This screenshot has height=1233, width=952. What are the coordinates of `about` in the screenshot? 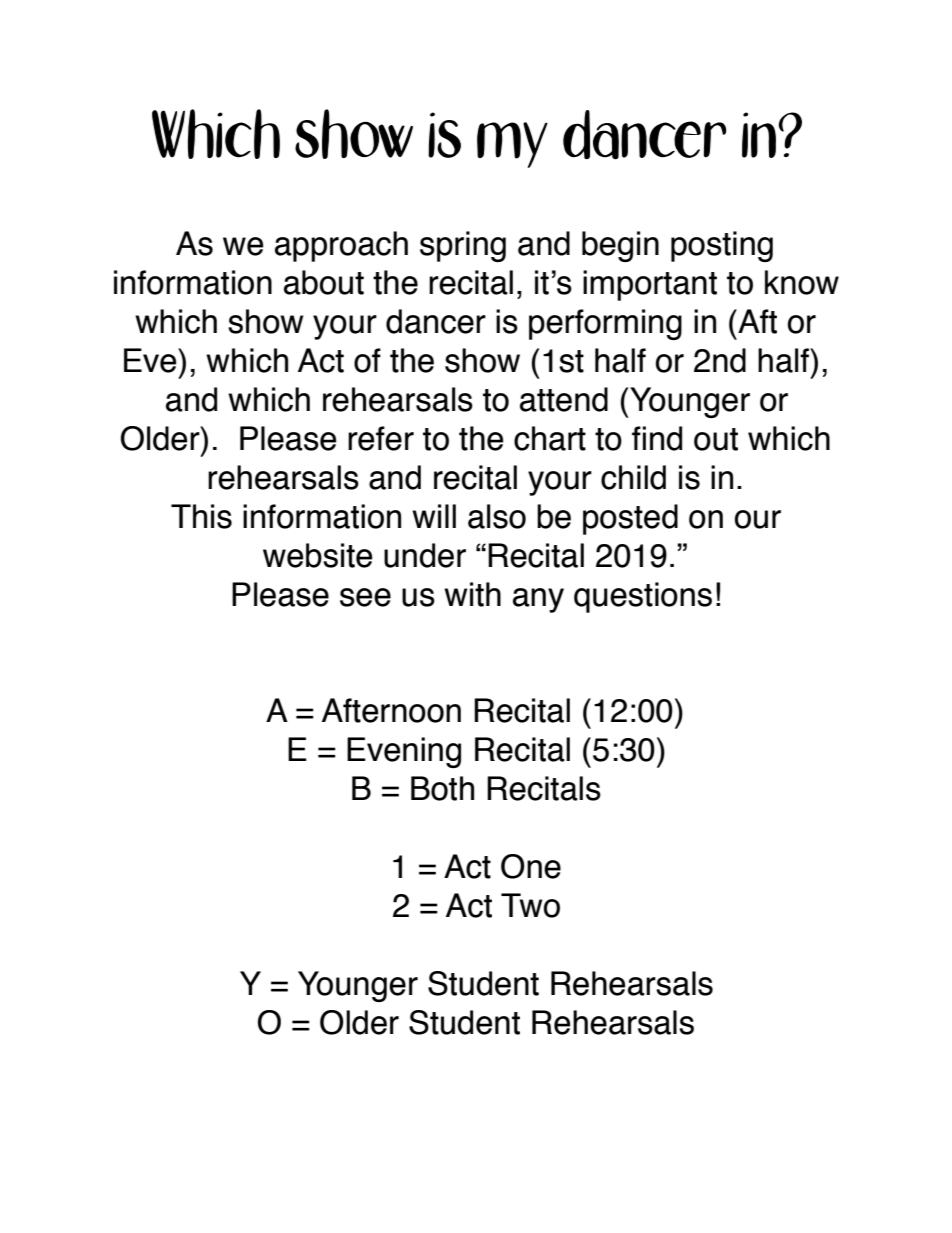 It's located at (324, 282).
